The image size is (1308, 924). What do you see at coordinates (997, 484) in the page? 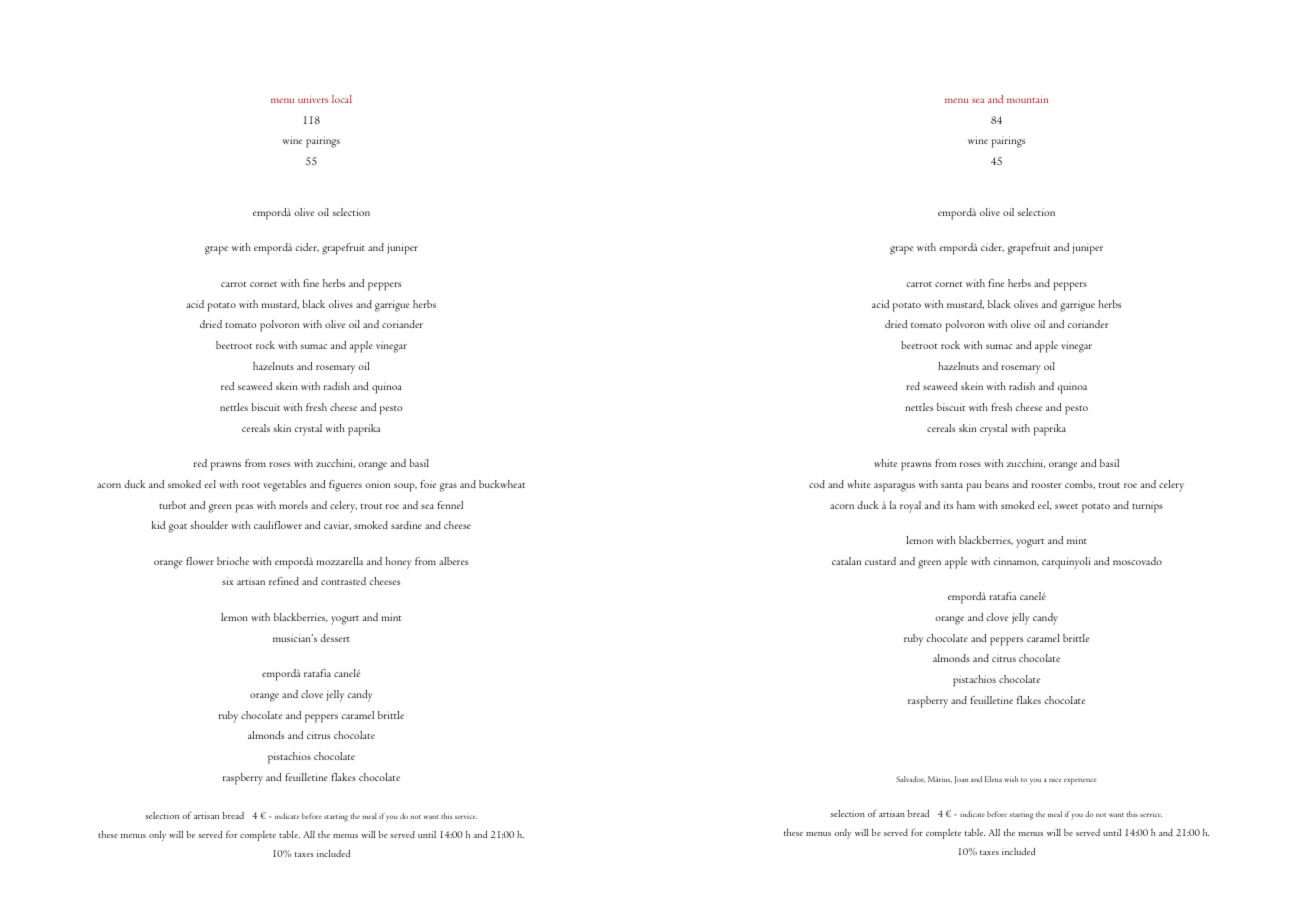
I see `beans` at bounding box center [997, 484].
